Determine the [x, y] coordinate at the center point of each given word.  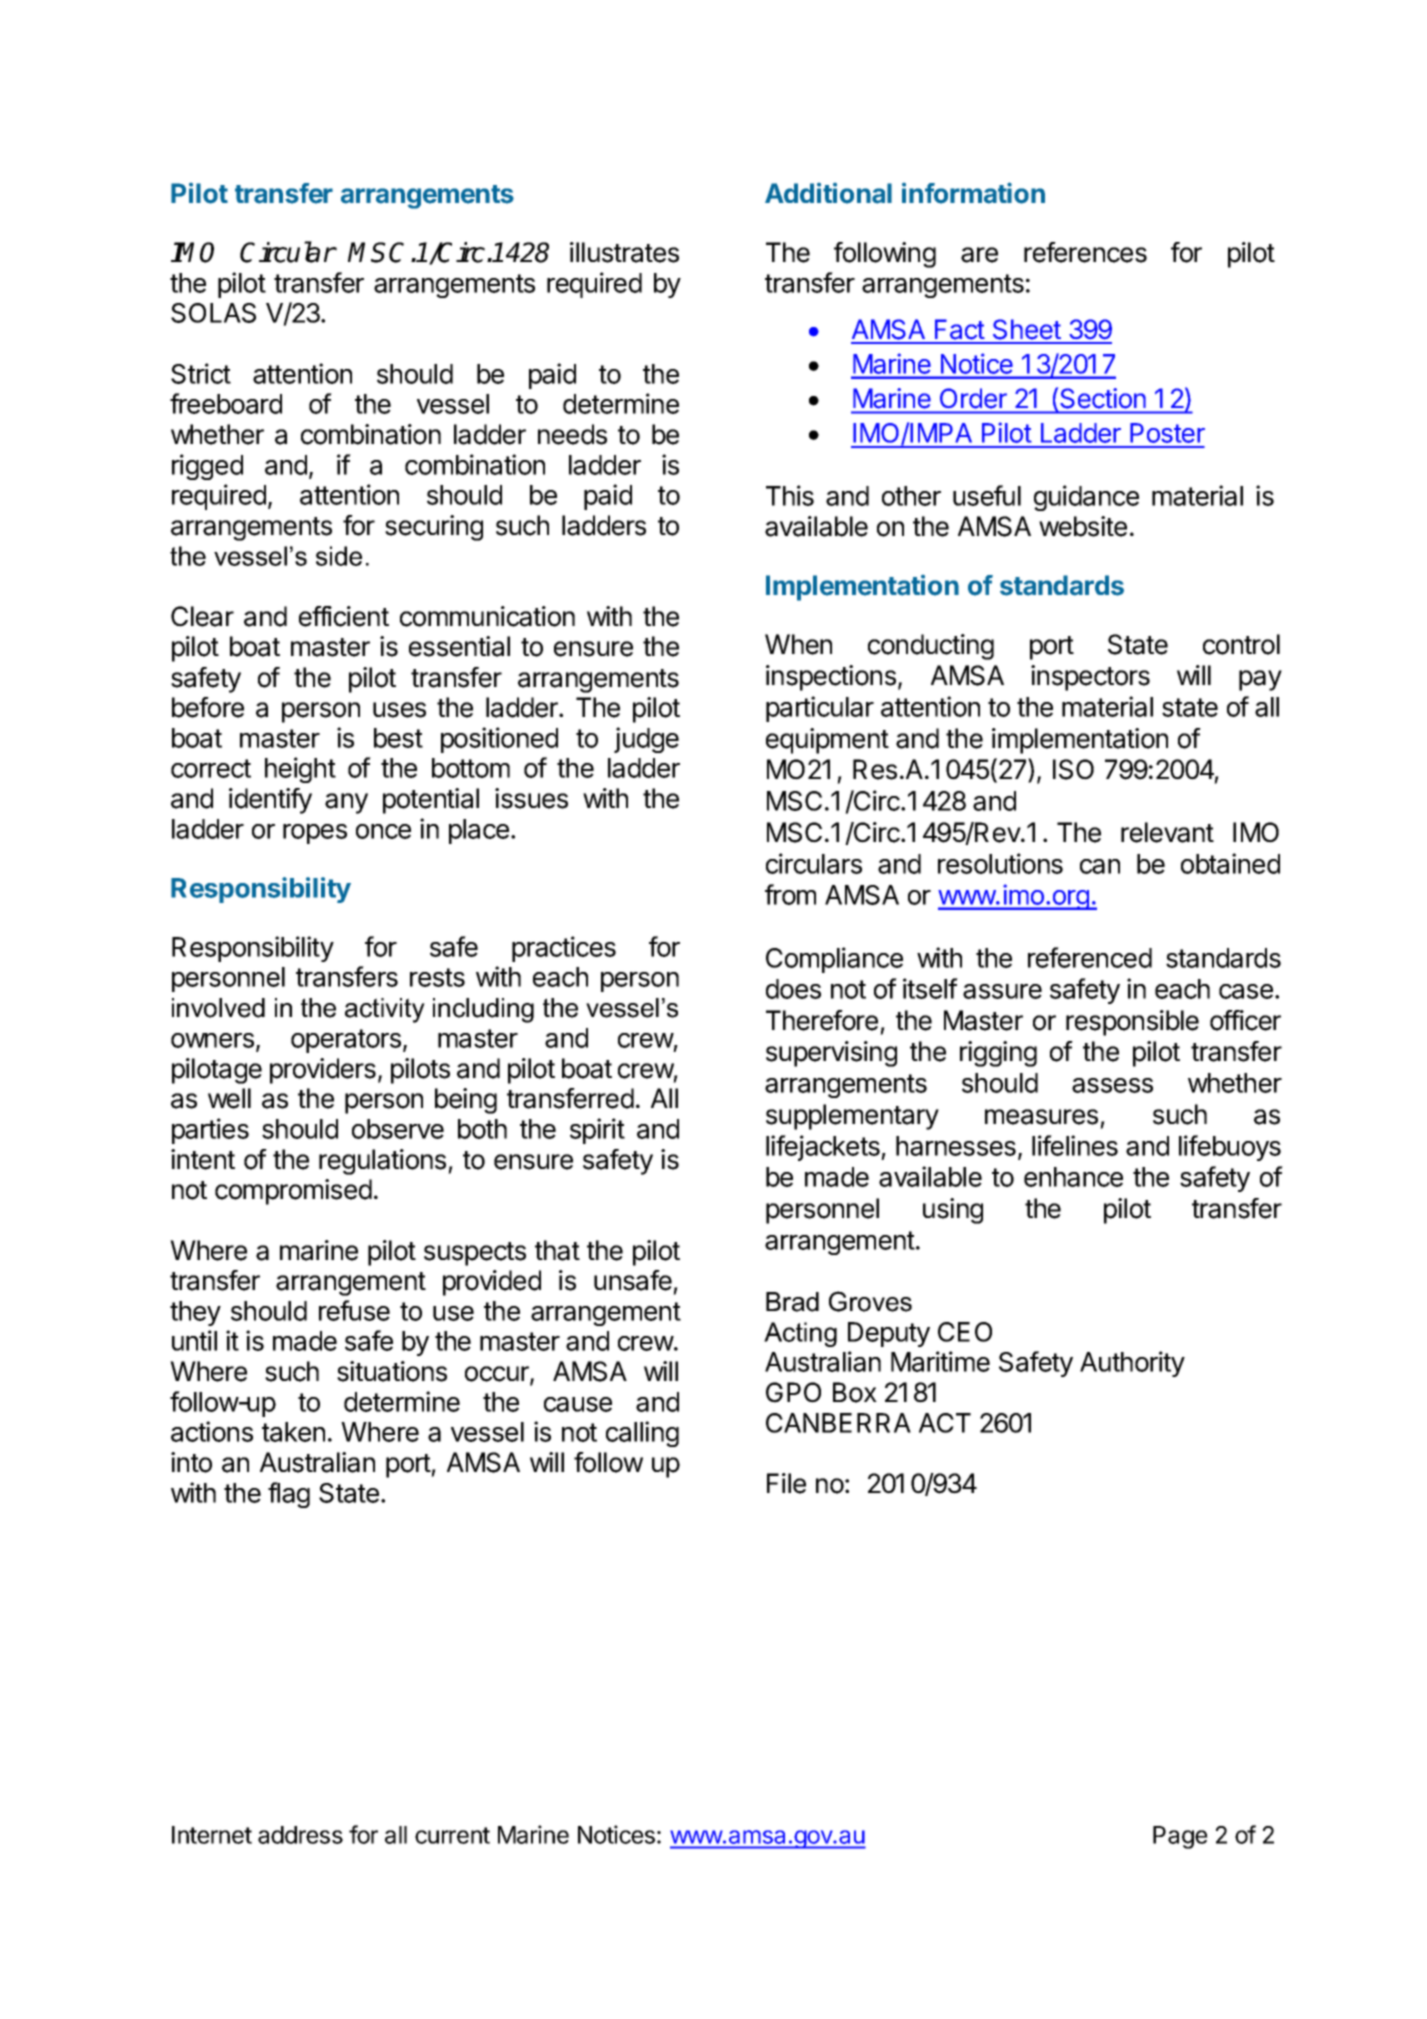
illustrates [624, 252]
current [452, 1835]
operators [346, 1041]
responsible [1132, 1023]
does [793, 989]
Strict [201, 373]
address [300, 1835]
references [1085, 252]
